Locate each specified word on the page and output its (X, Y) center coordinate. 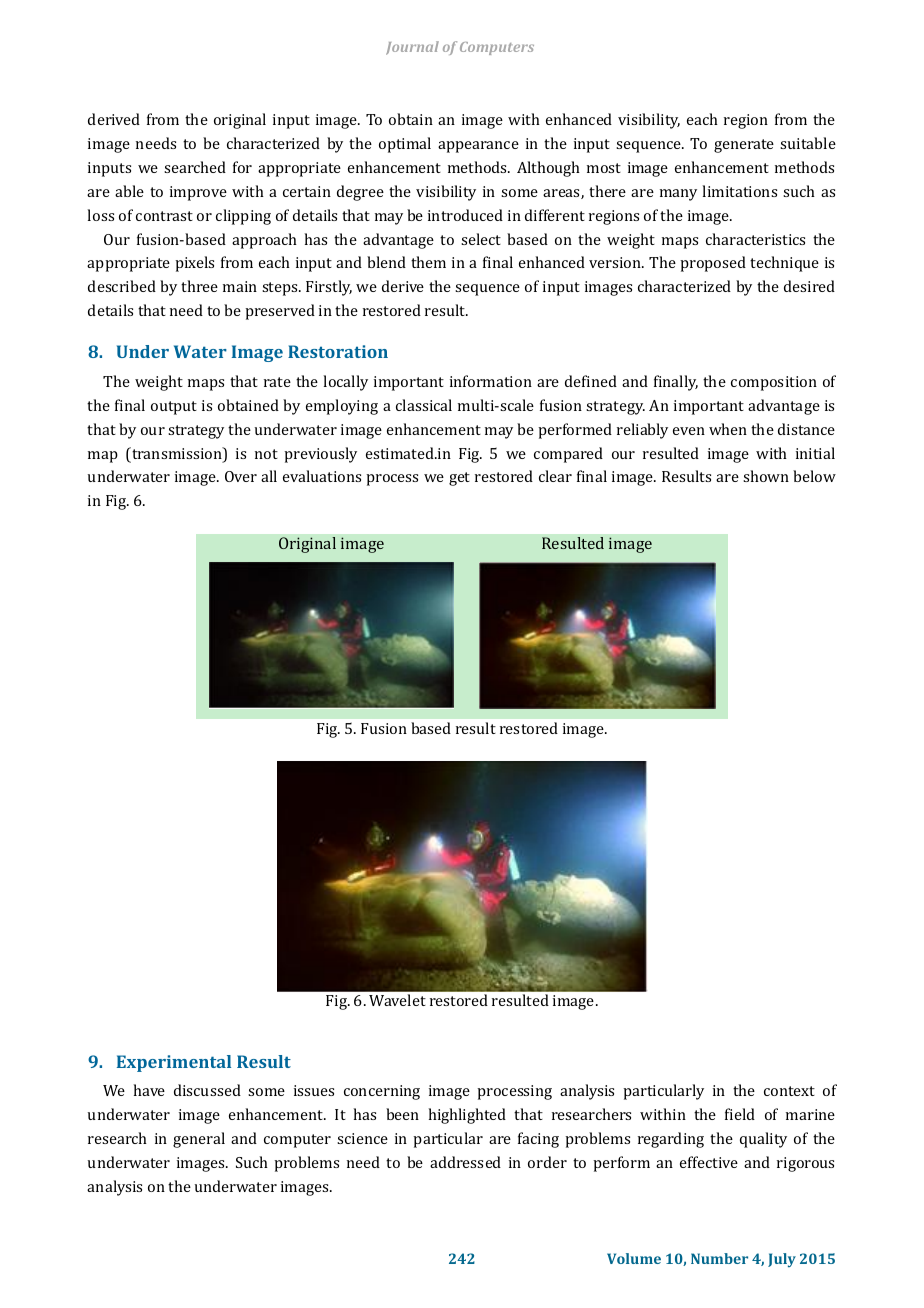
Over (241, 476)
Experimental (174, 1063)
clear (555, 476)
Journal (412, 48)
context (789, 1091)
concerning (382, 1092)
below (814, 476)
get (459, 479)
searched (195, 167)
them (428, 262)
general (199, 1140)
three (199, 286)
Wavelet (397, 1000)
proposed (713, 264)
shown (766, 476)
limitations (739, 191)
